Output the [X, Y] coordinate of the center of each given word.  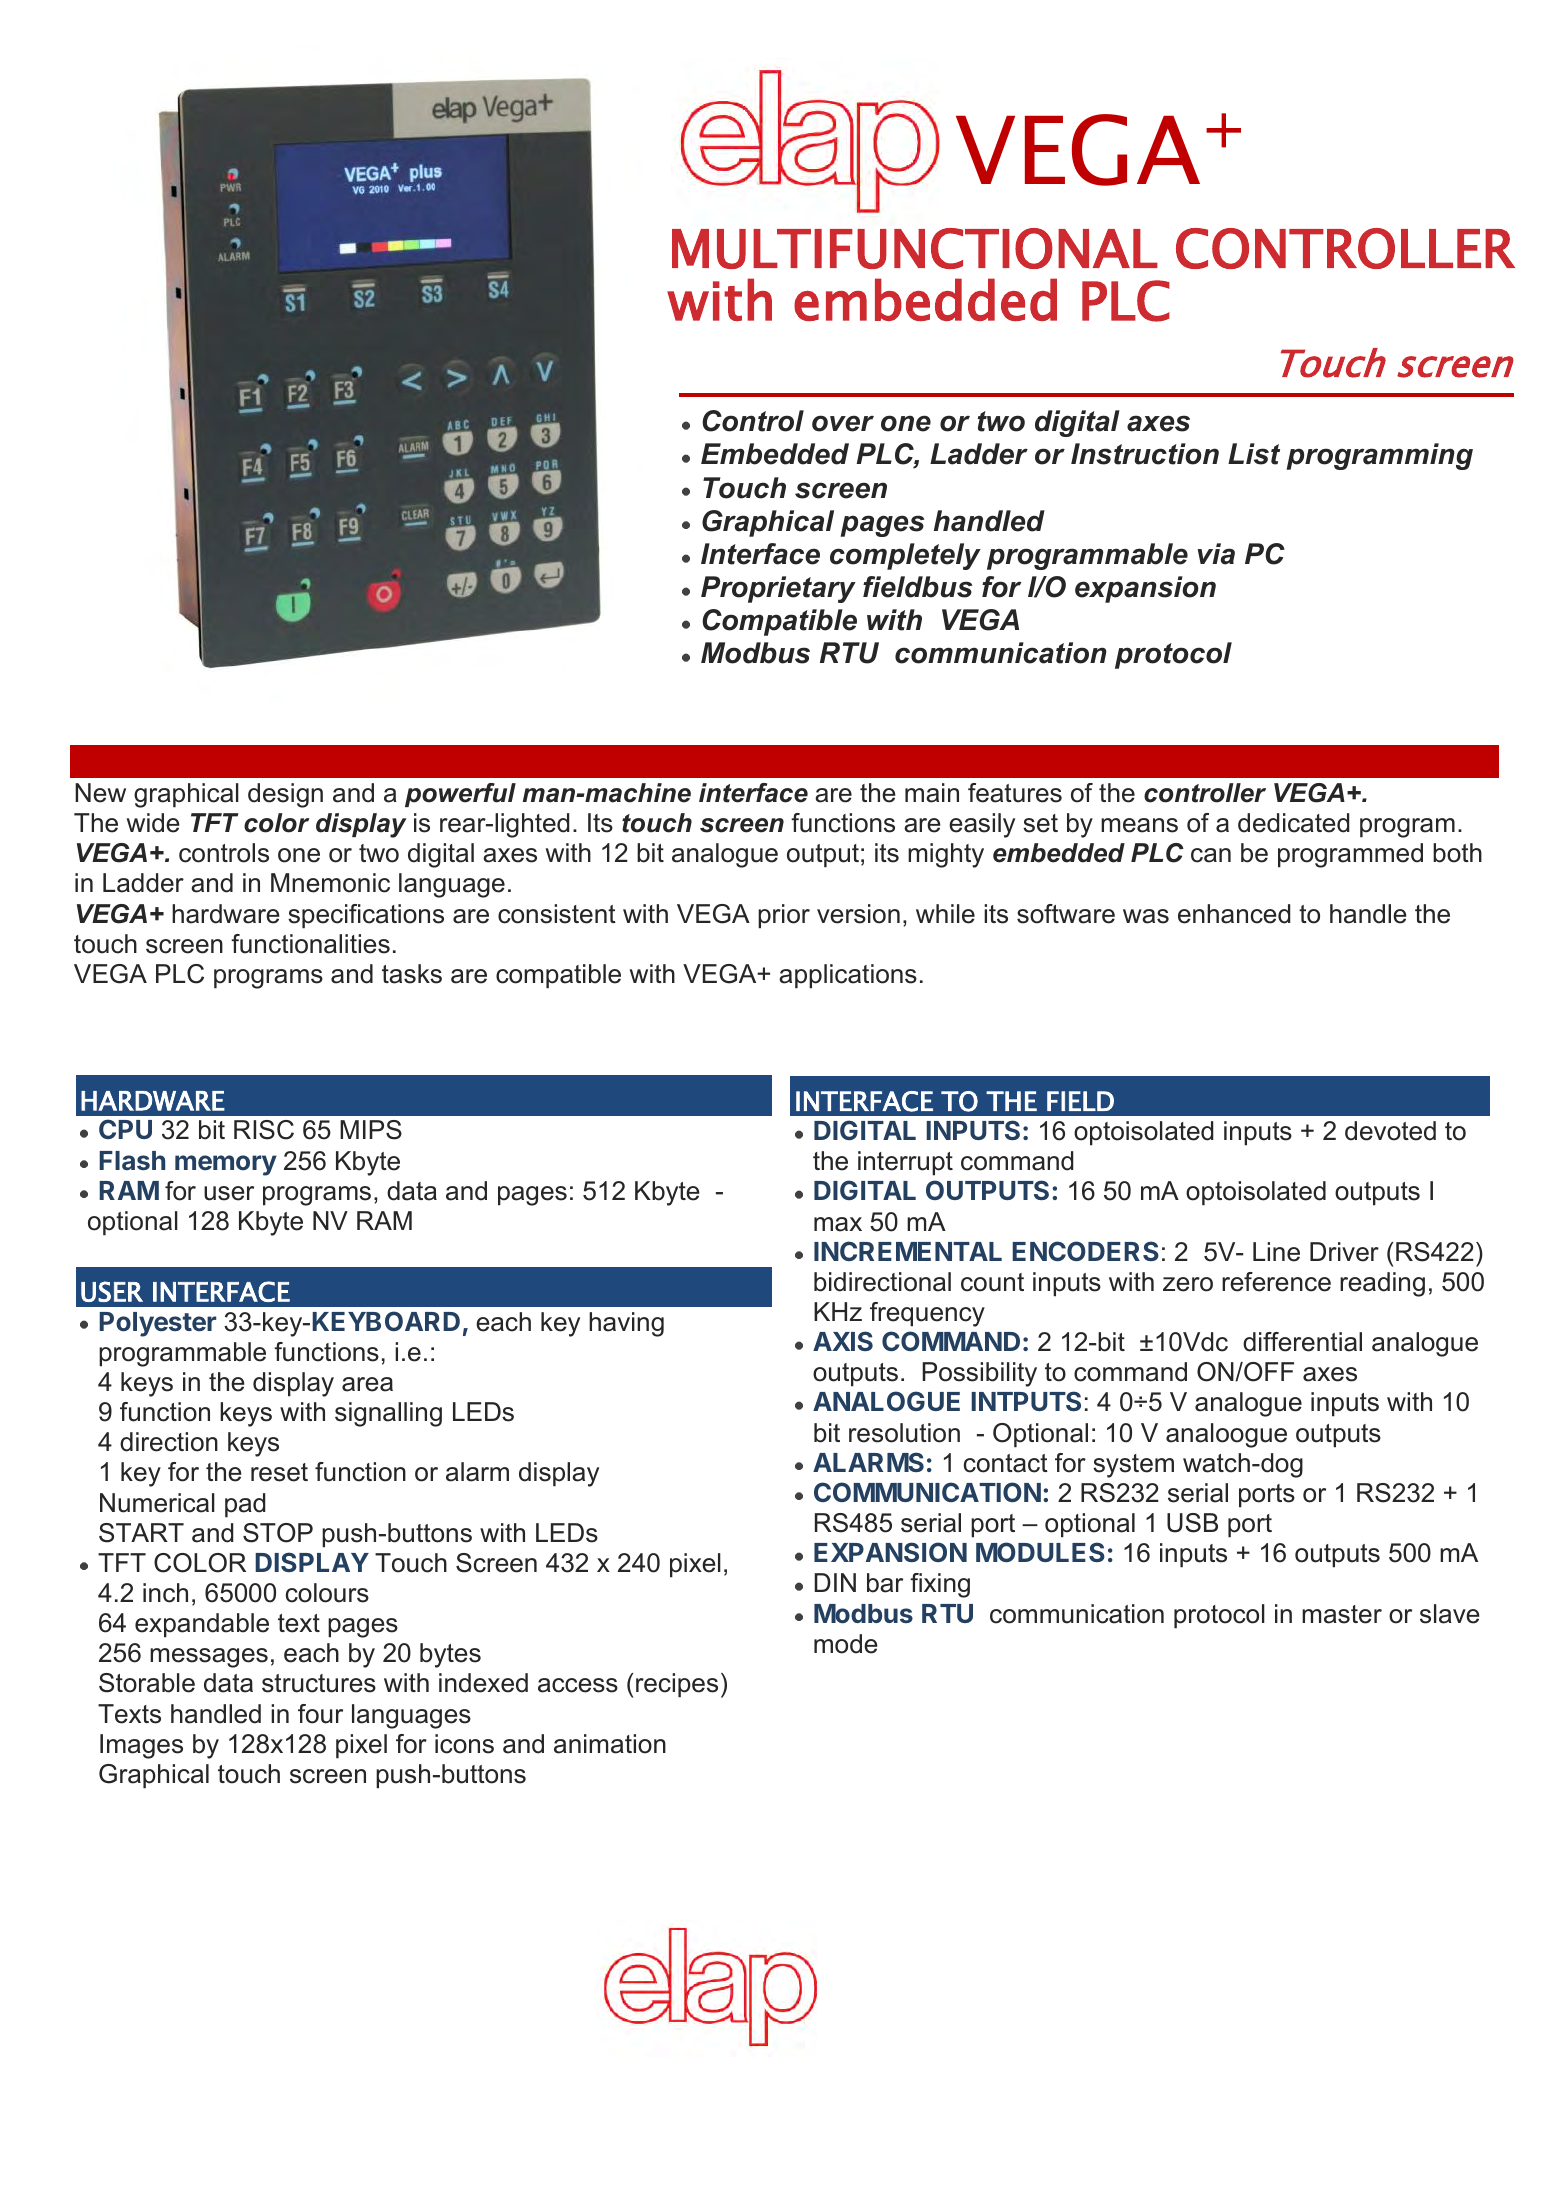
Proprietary [778, 589]
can [1211, 855]
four [320, 1714]
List [1254, 454]
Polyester [157, 1324]
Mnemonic [330, 883]
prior [784, 916]
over [843, 423]
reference [1276, 1282]
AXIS [843, 1341]
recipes [677, 1685]
